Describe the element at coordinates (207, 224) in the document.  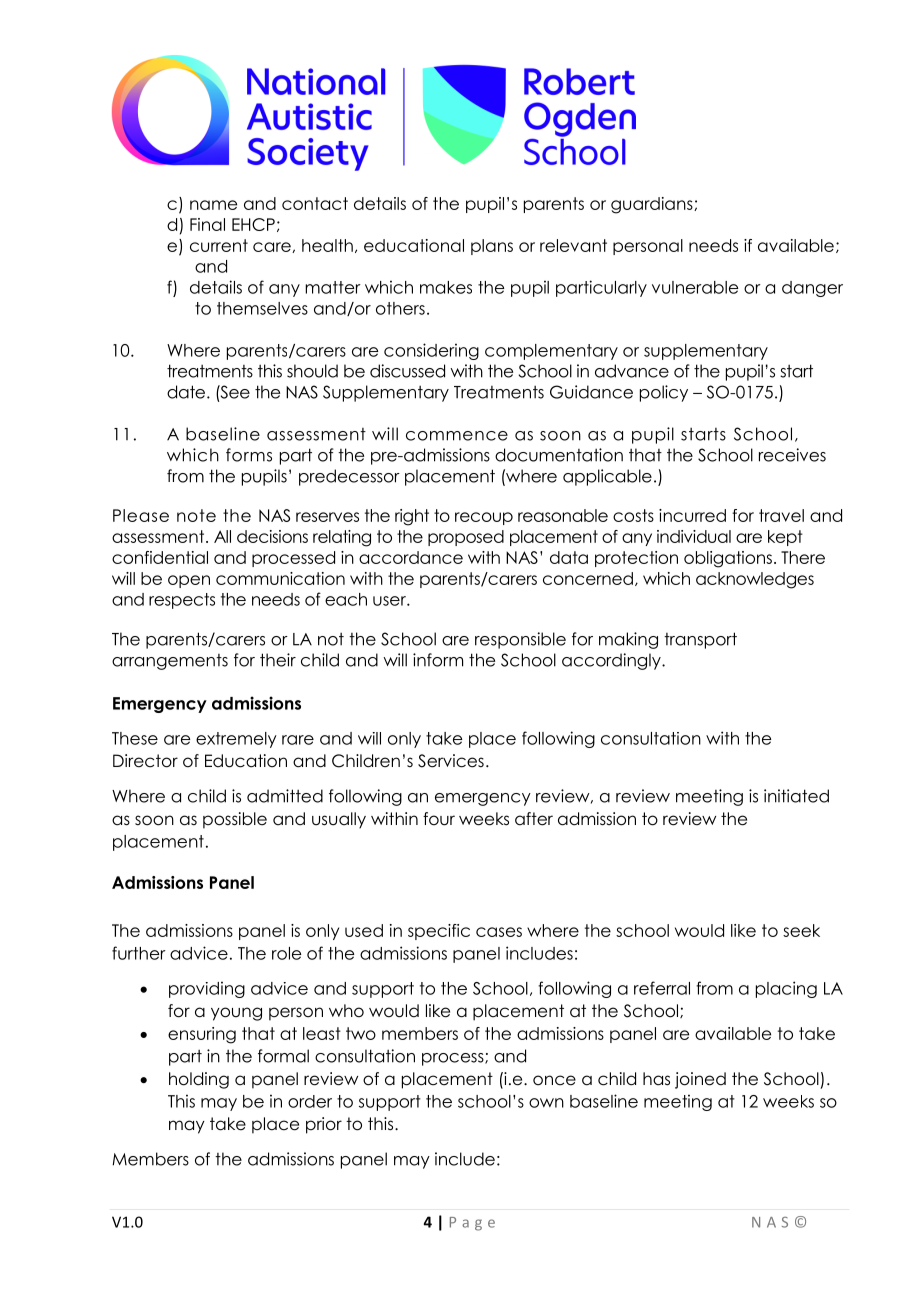
I see `Final` at that location.
